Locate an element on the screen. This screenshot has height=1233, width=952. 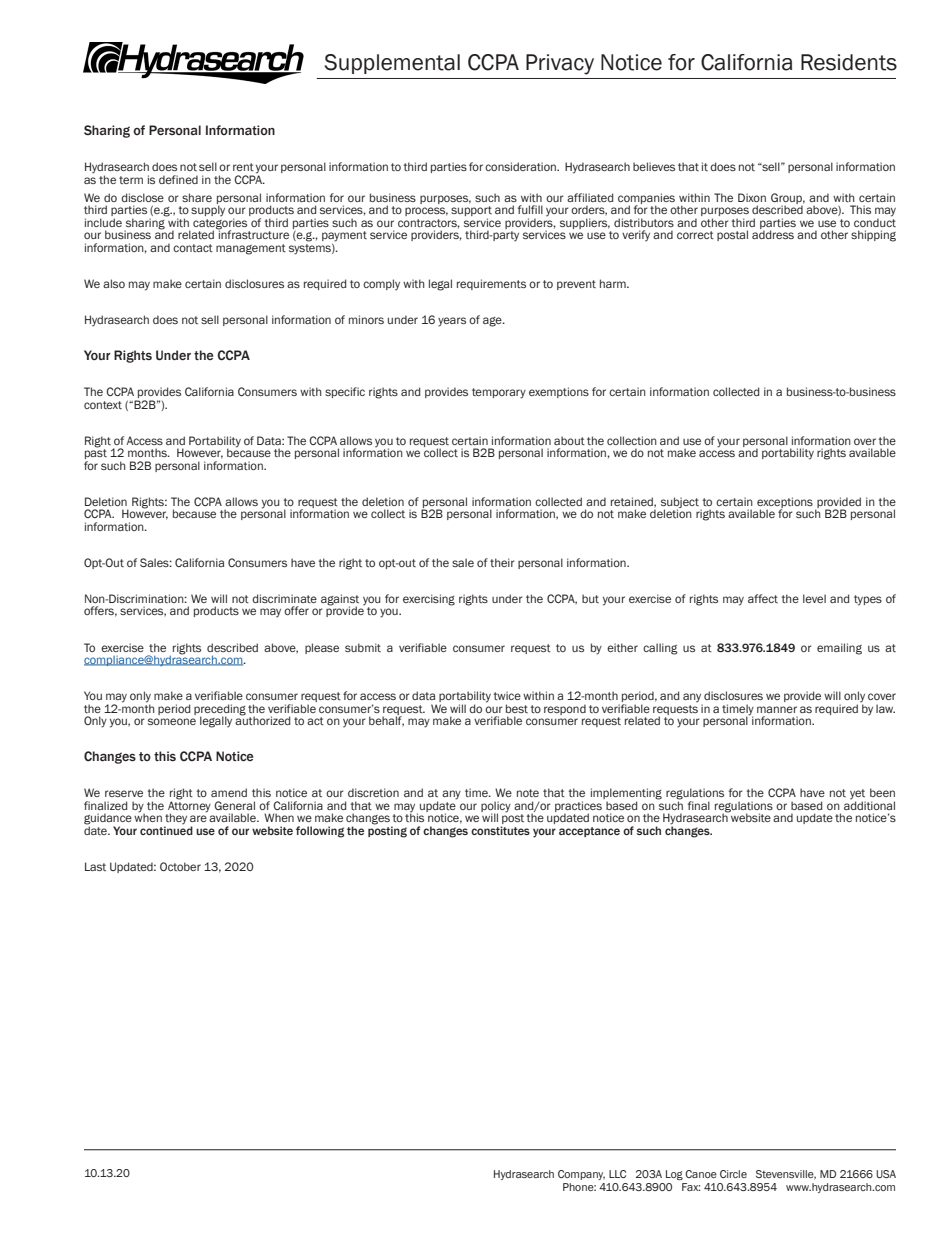
yet is located at coordinates (858, 795).
